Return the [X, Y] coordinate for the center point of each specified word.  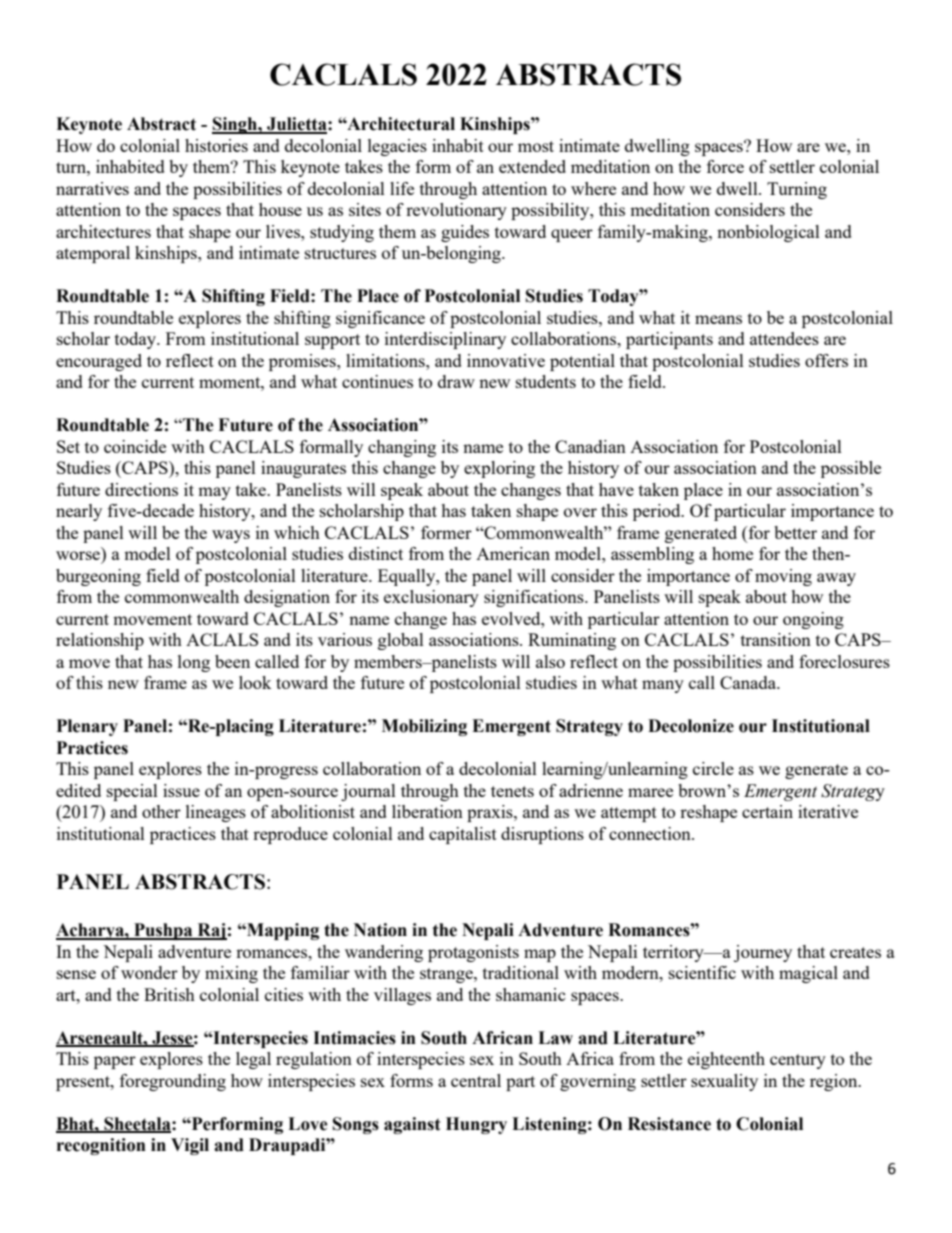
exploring [499, 469]
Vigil [190, 1146]
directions [141, 489]
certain [767, 811]
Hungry [476, 1125]
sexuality [724, 1082]
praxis [491, 813]
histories [216, 145]
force [725, 166]
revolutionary [456, 211]
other [161, 811]
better [795, 532]
